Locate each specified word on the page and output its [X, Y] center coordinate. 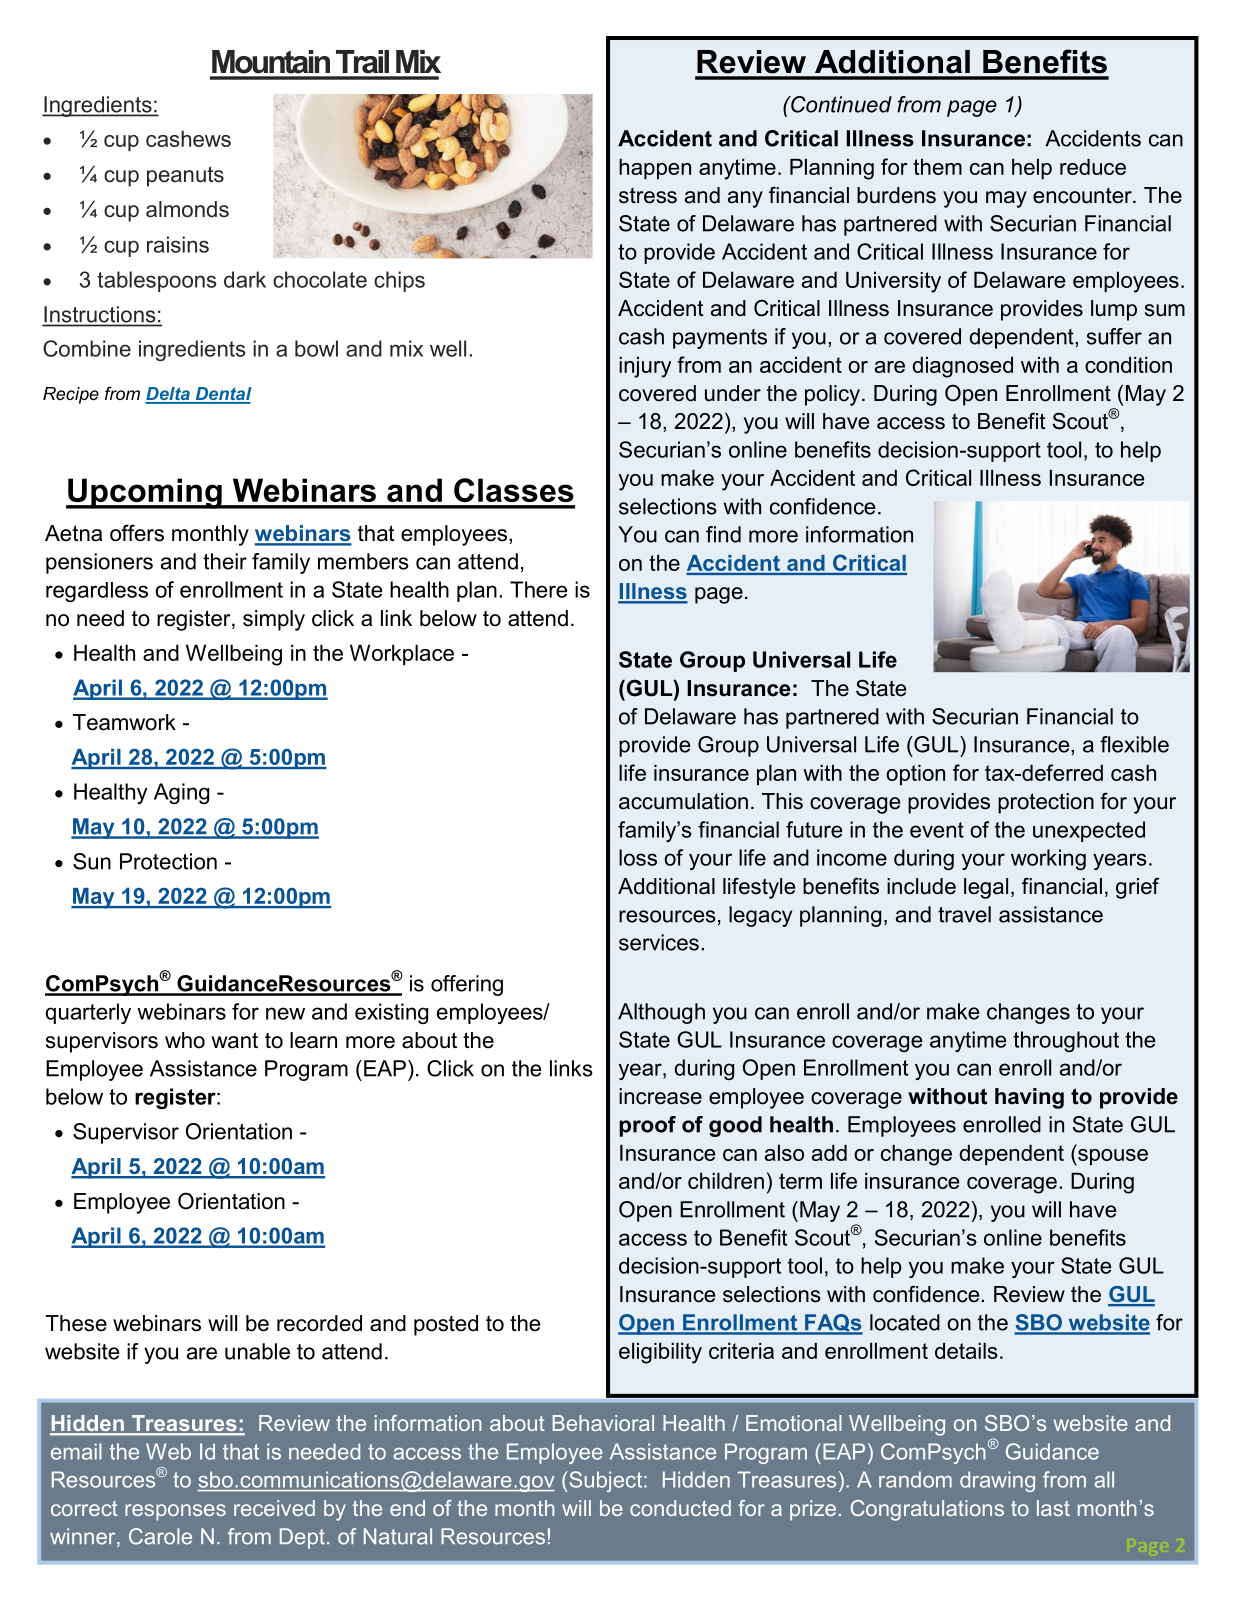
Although [661, 1013]
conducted [680, 1508]
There [539, 589]
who [185, 1040]
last [1053, 1508]
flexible [1134, 744]
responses [175, 1512]
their [225, 561]
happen [655, 168]
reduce [1093, 166]
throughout [1066, 1041]
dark [245, 279]
